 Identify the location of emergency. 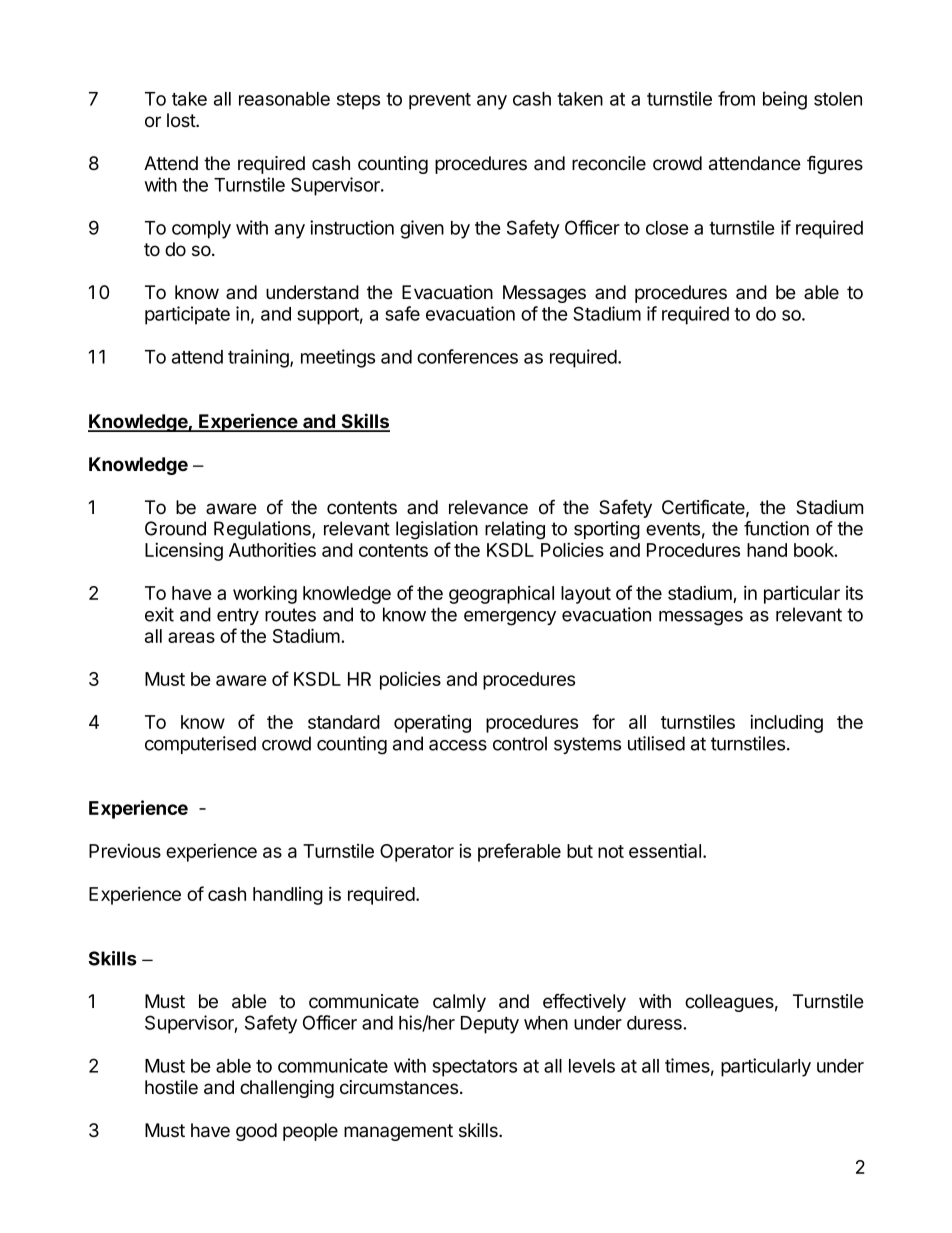
(510, 618).
